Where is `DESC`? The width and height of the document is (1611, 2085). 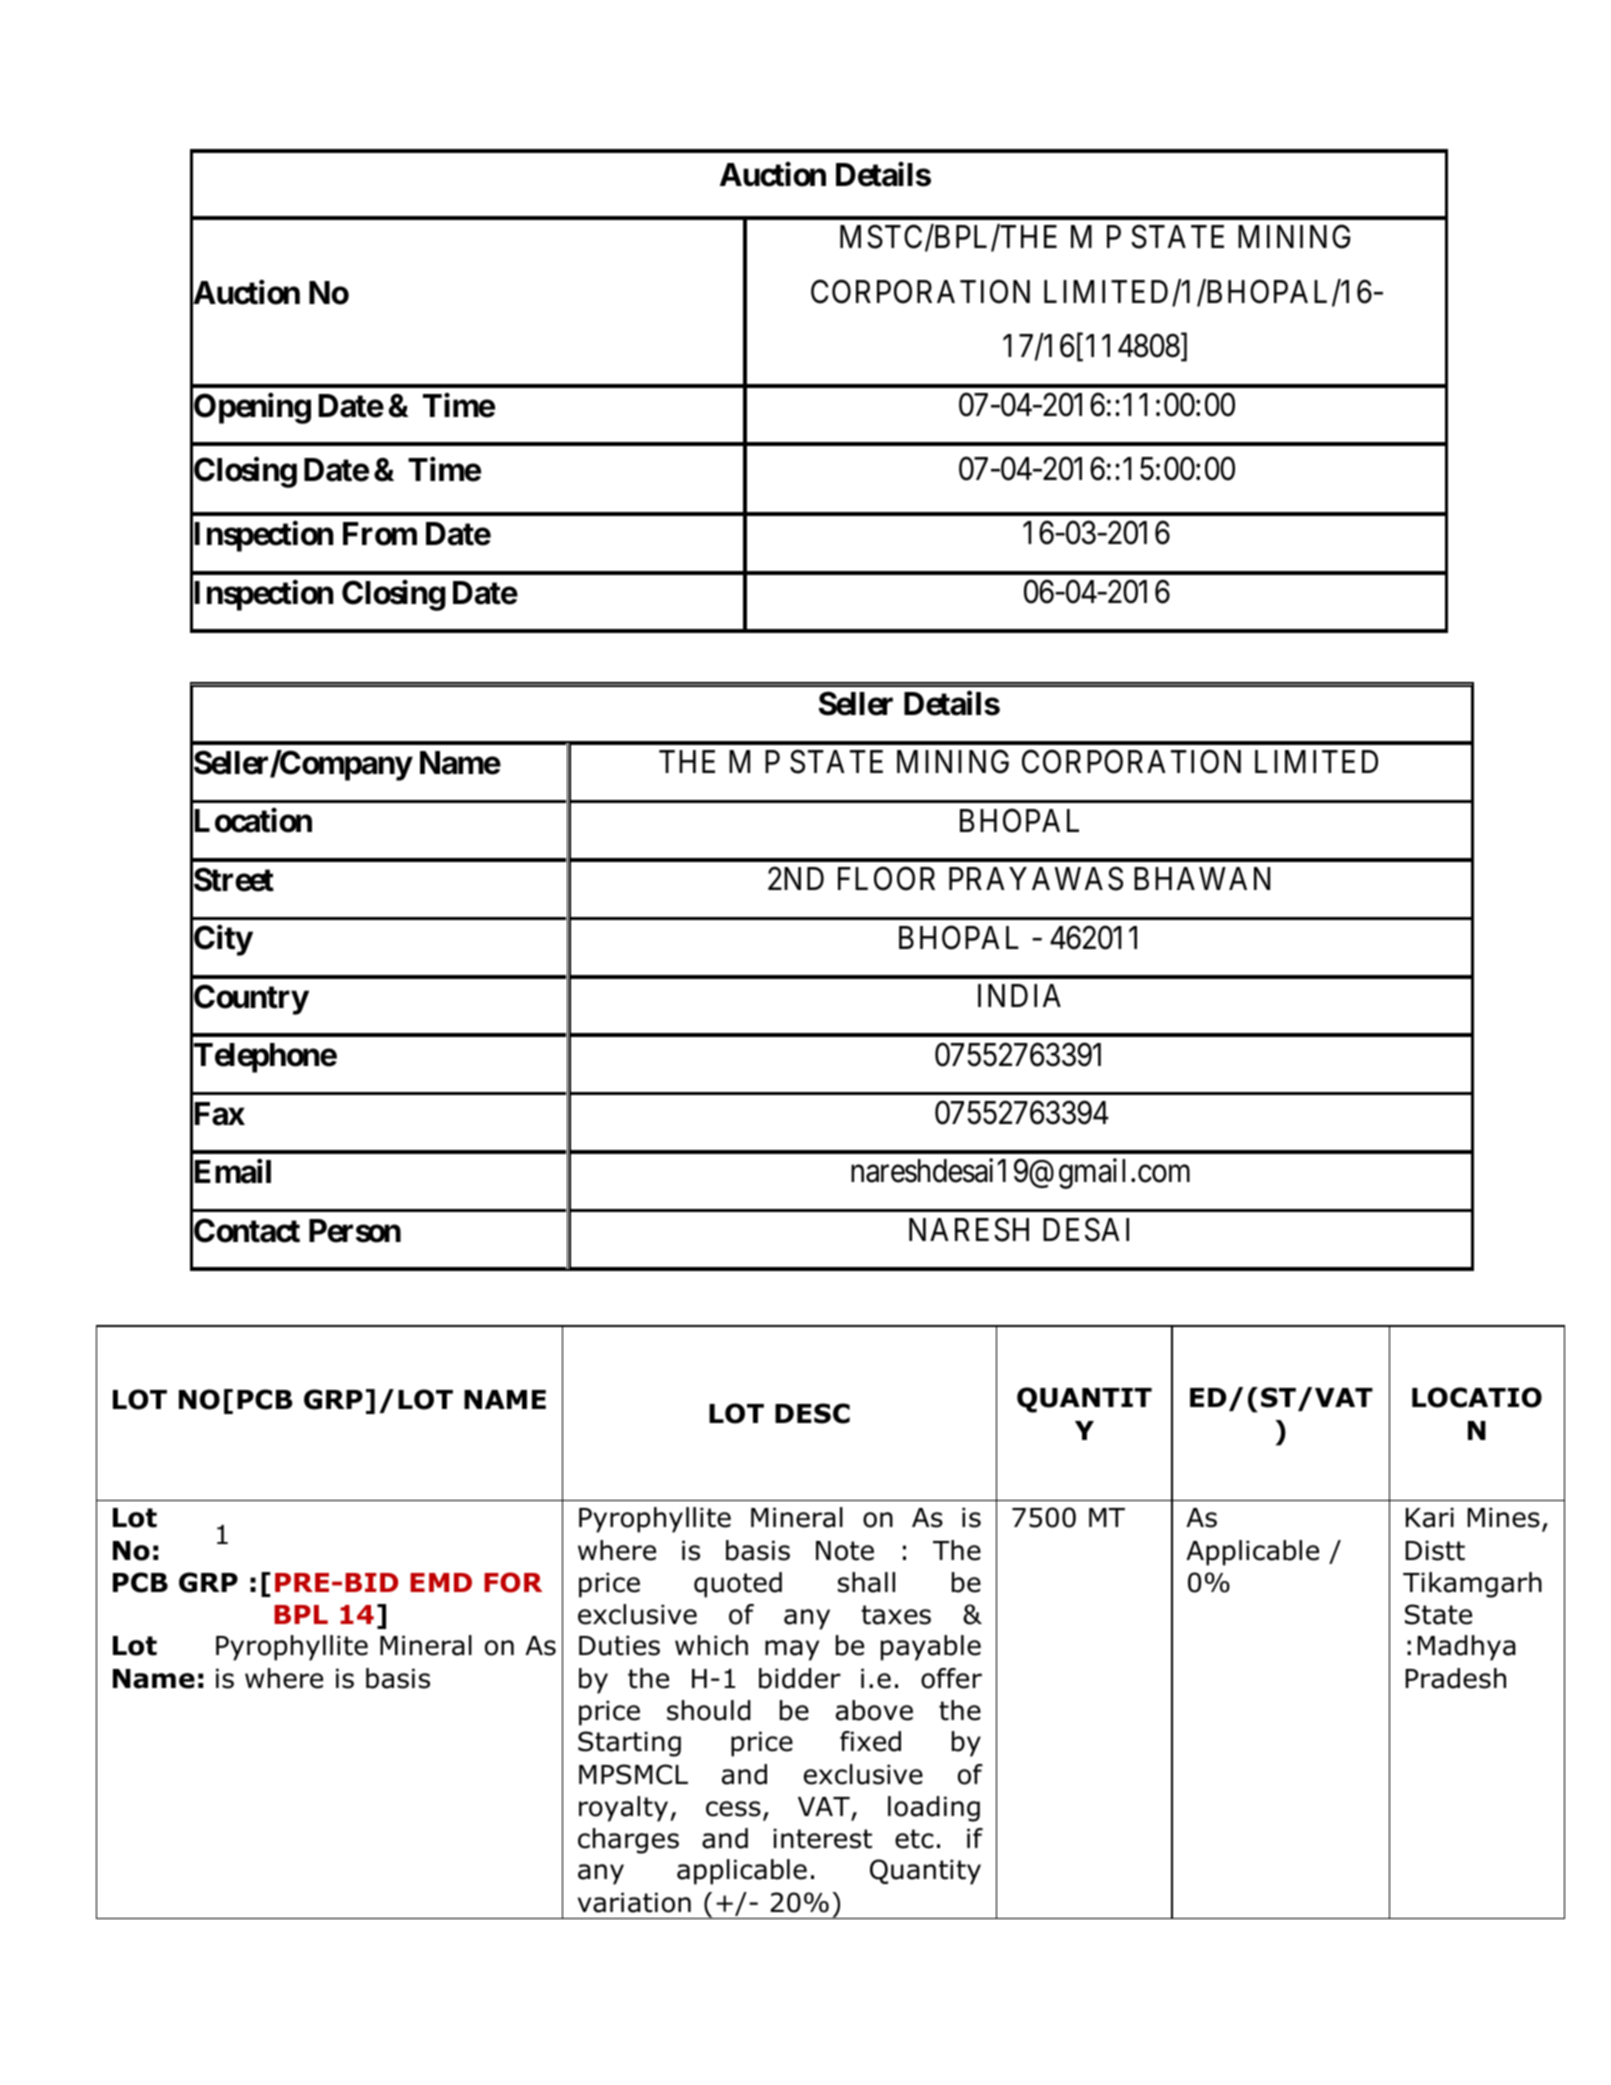
DESC is located at coordinates (812, 1413).
